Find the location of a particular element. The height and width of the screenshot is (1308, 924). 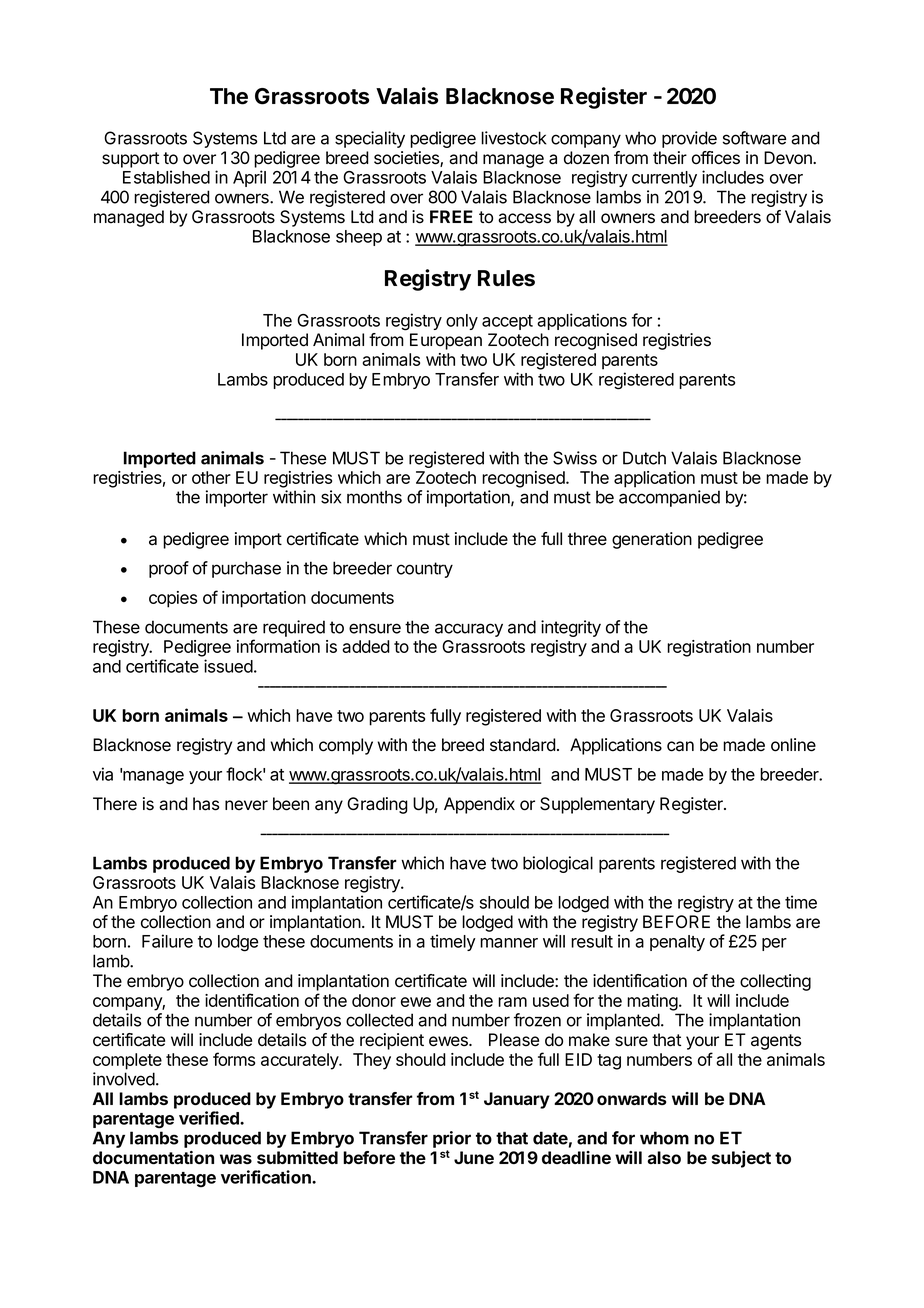

proof is located at coordinates (169, 569).
